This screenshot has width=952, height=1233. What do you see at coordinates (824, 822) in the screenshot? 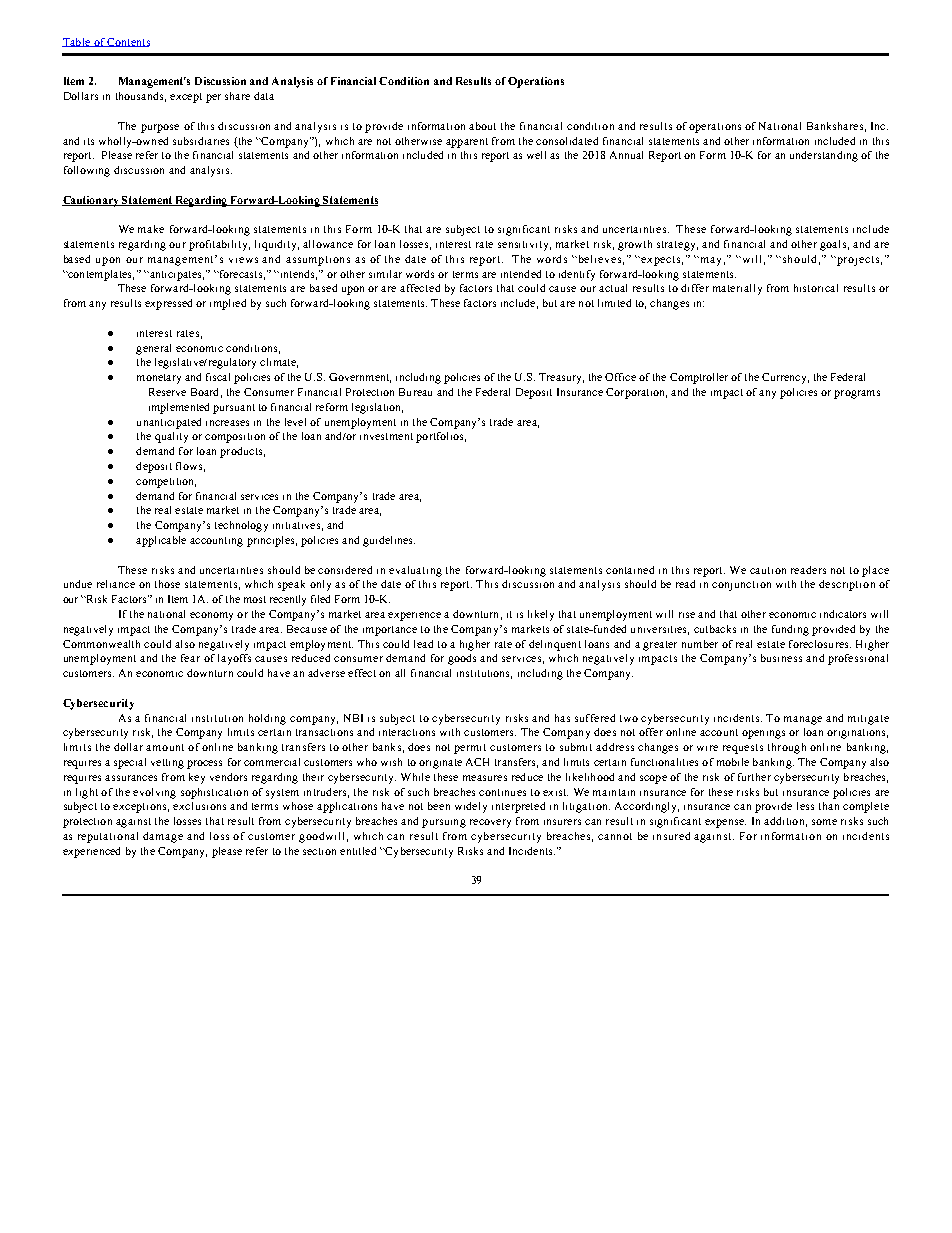
I see `some` at bounding box center [824, 822].
